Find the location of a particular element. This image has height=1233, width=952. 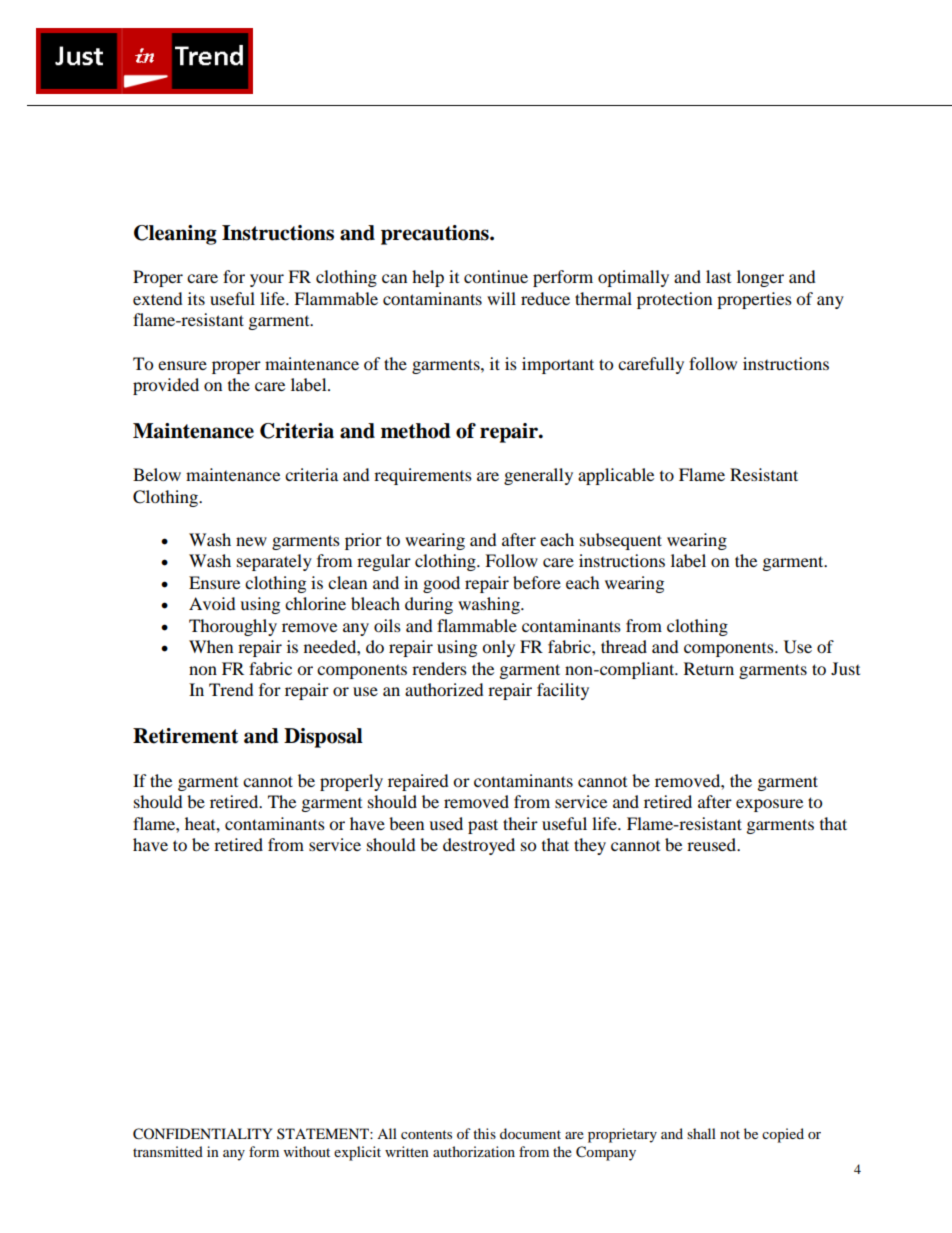

Retirement is located at coordinates (185, 736).
